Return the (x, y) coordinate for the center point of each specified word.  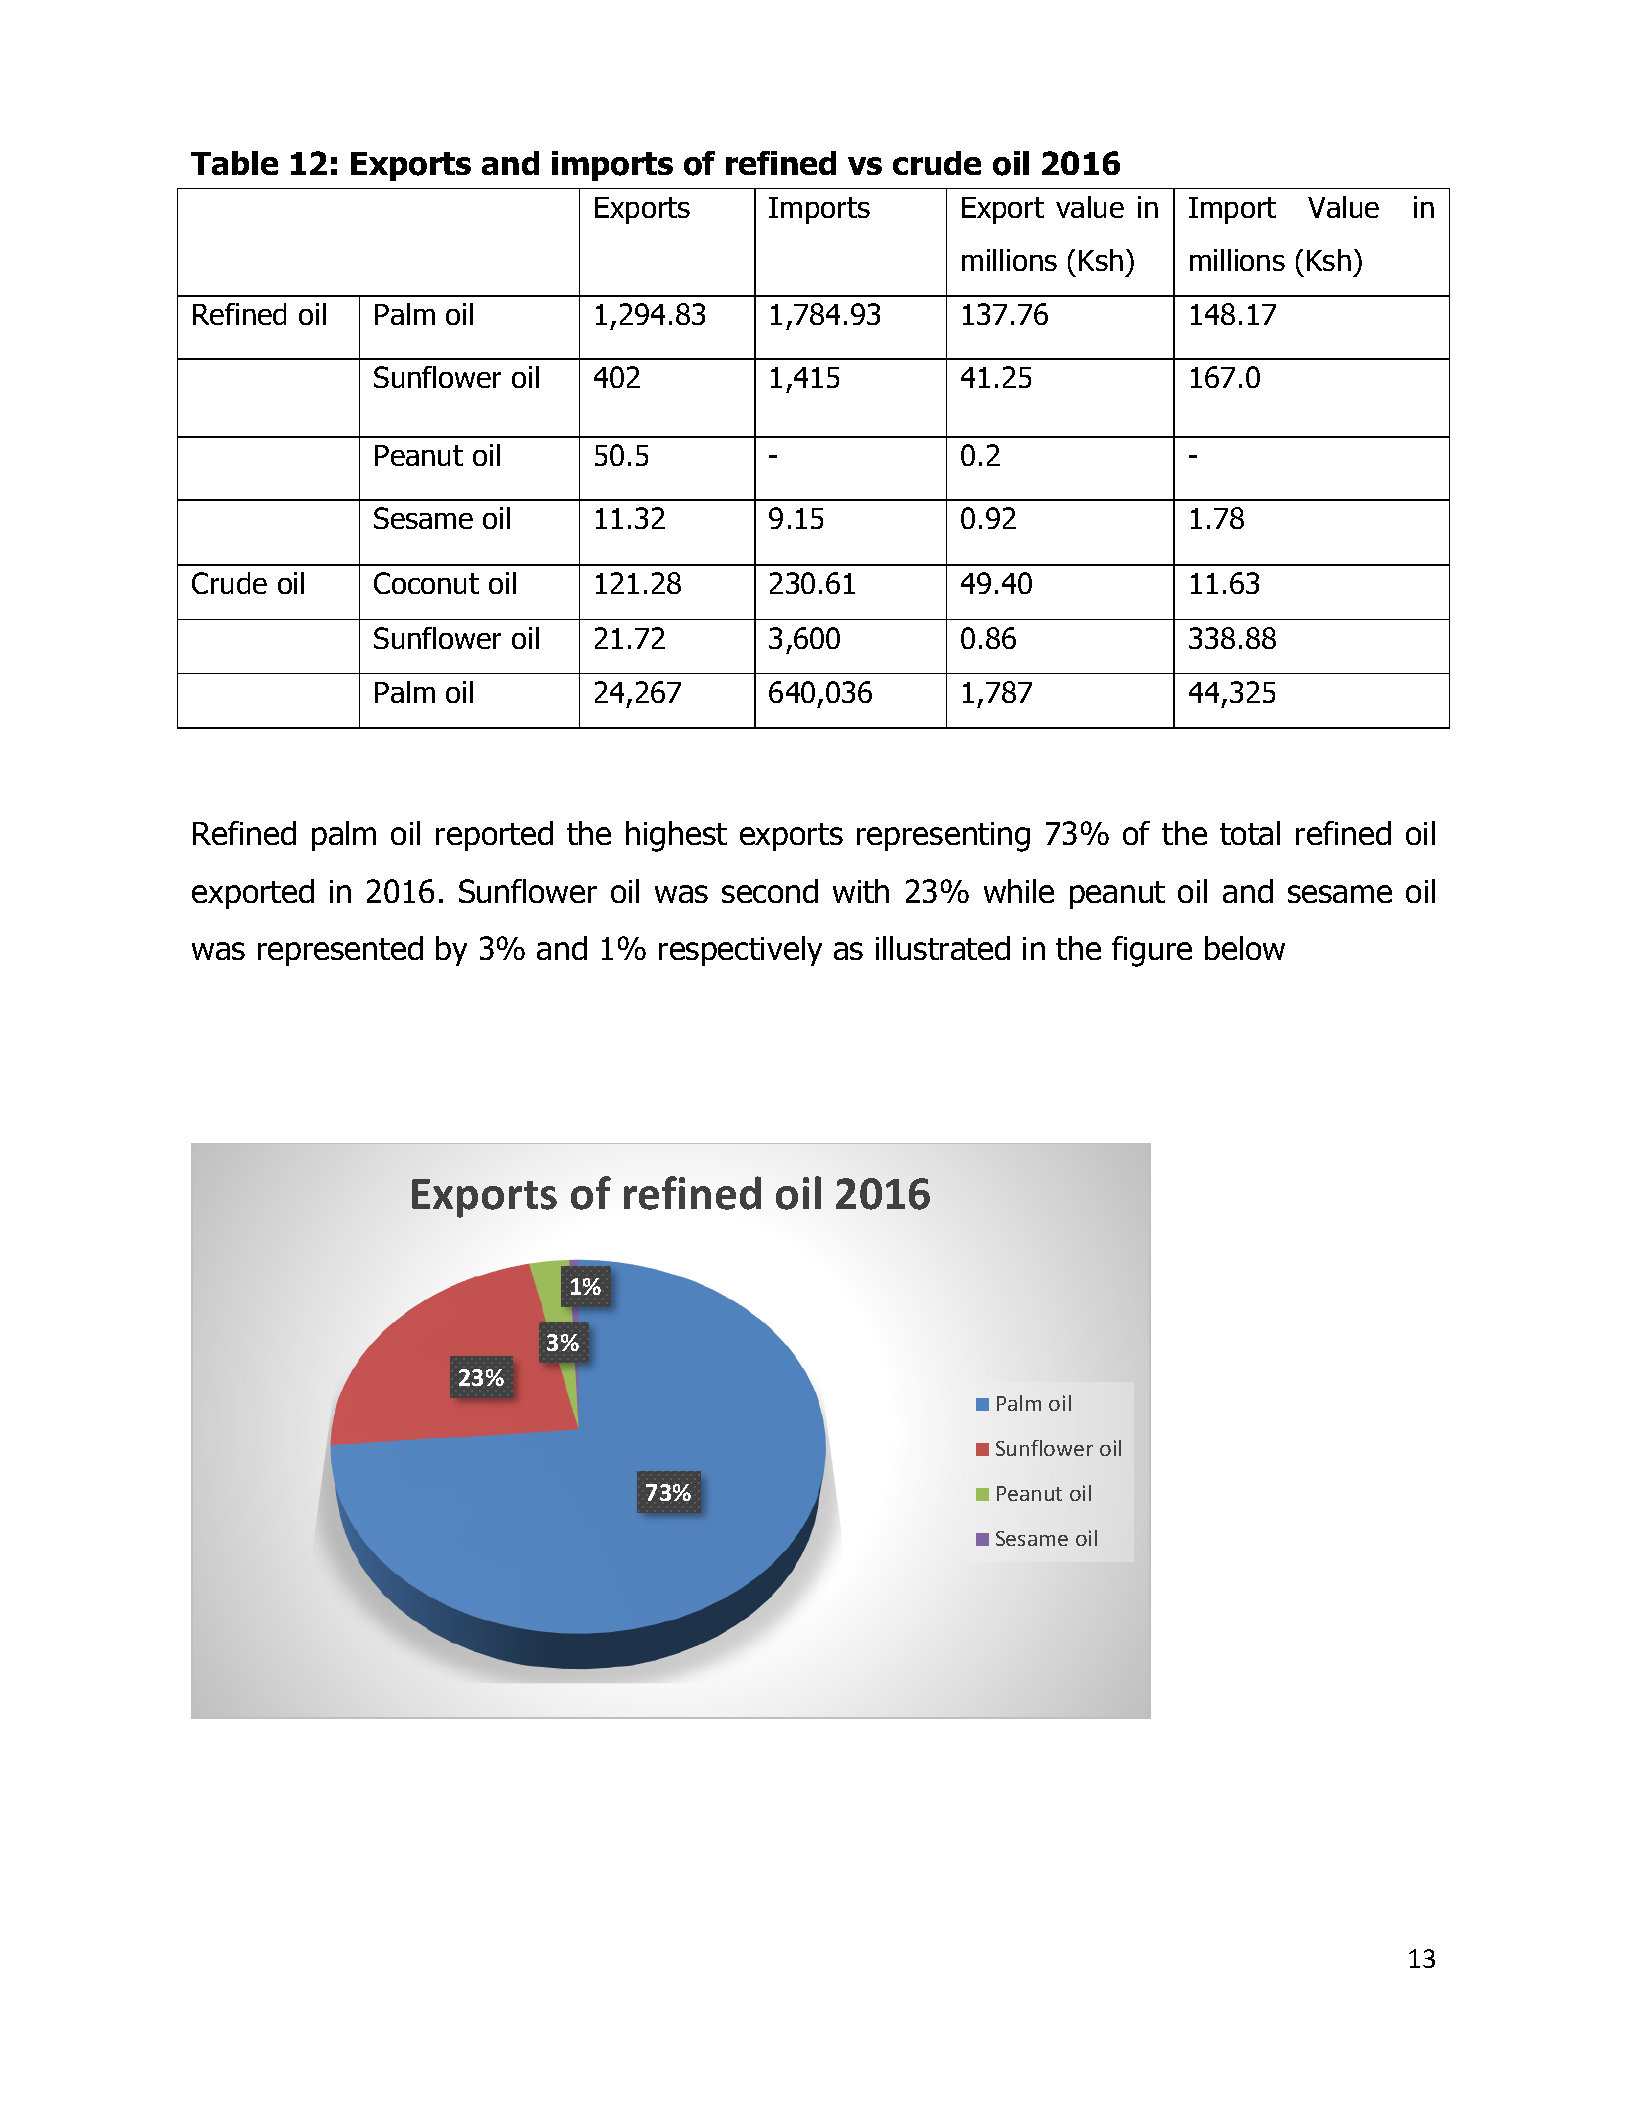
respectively (740, 951)
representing (943, 837)
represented (340, 951)
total (1250, 833)
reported (494, 836)
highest (676, 836)
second (770, 891)
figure (1152, 951)
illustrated (943, 948)
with (861, 891)
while (1019, 891)
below (1245, 948)
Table (234, 163)
